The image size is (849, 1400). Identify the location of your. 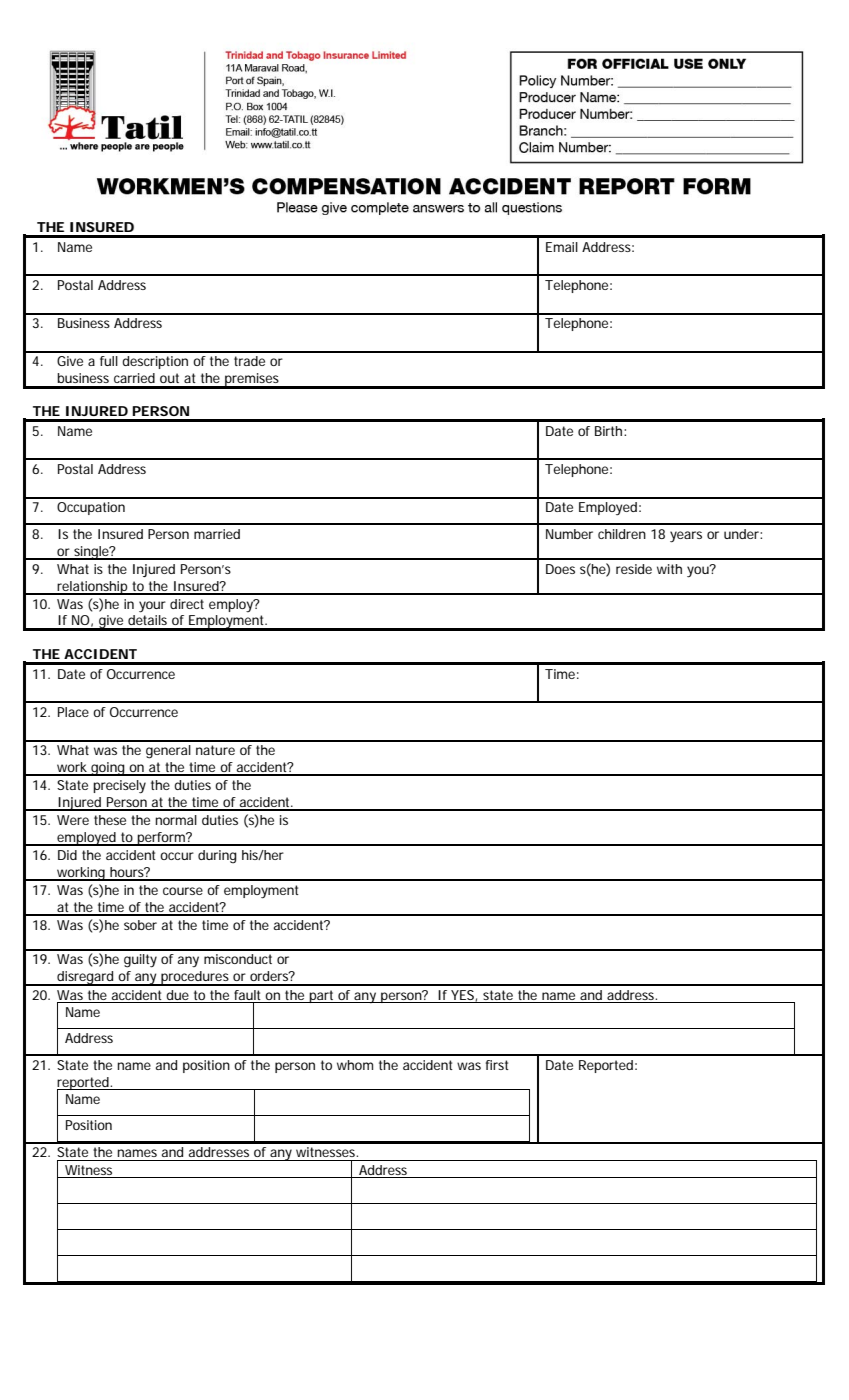
(152, 607).
